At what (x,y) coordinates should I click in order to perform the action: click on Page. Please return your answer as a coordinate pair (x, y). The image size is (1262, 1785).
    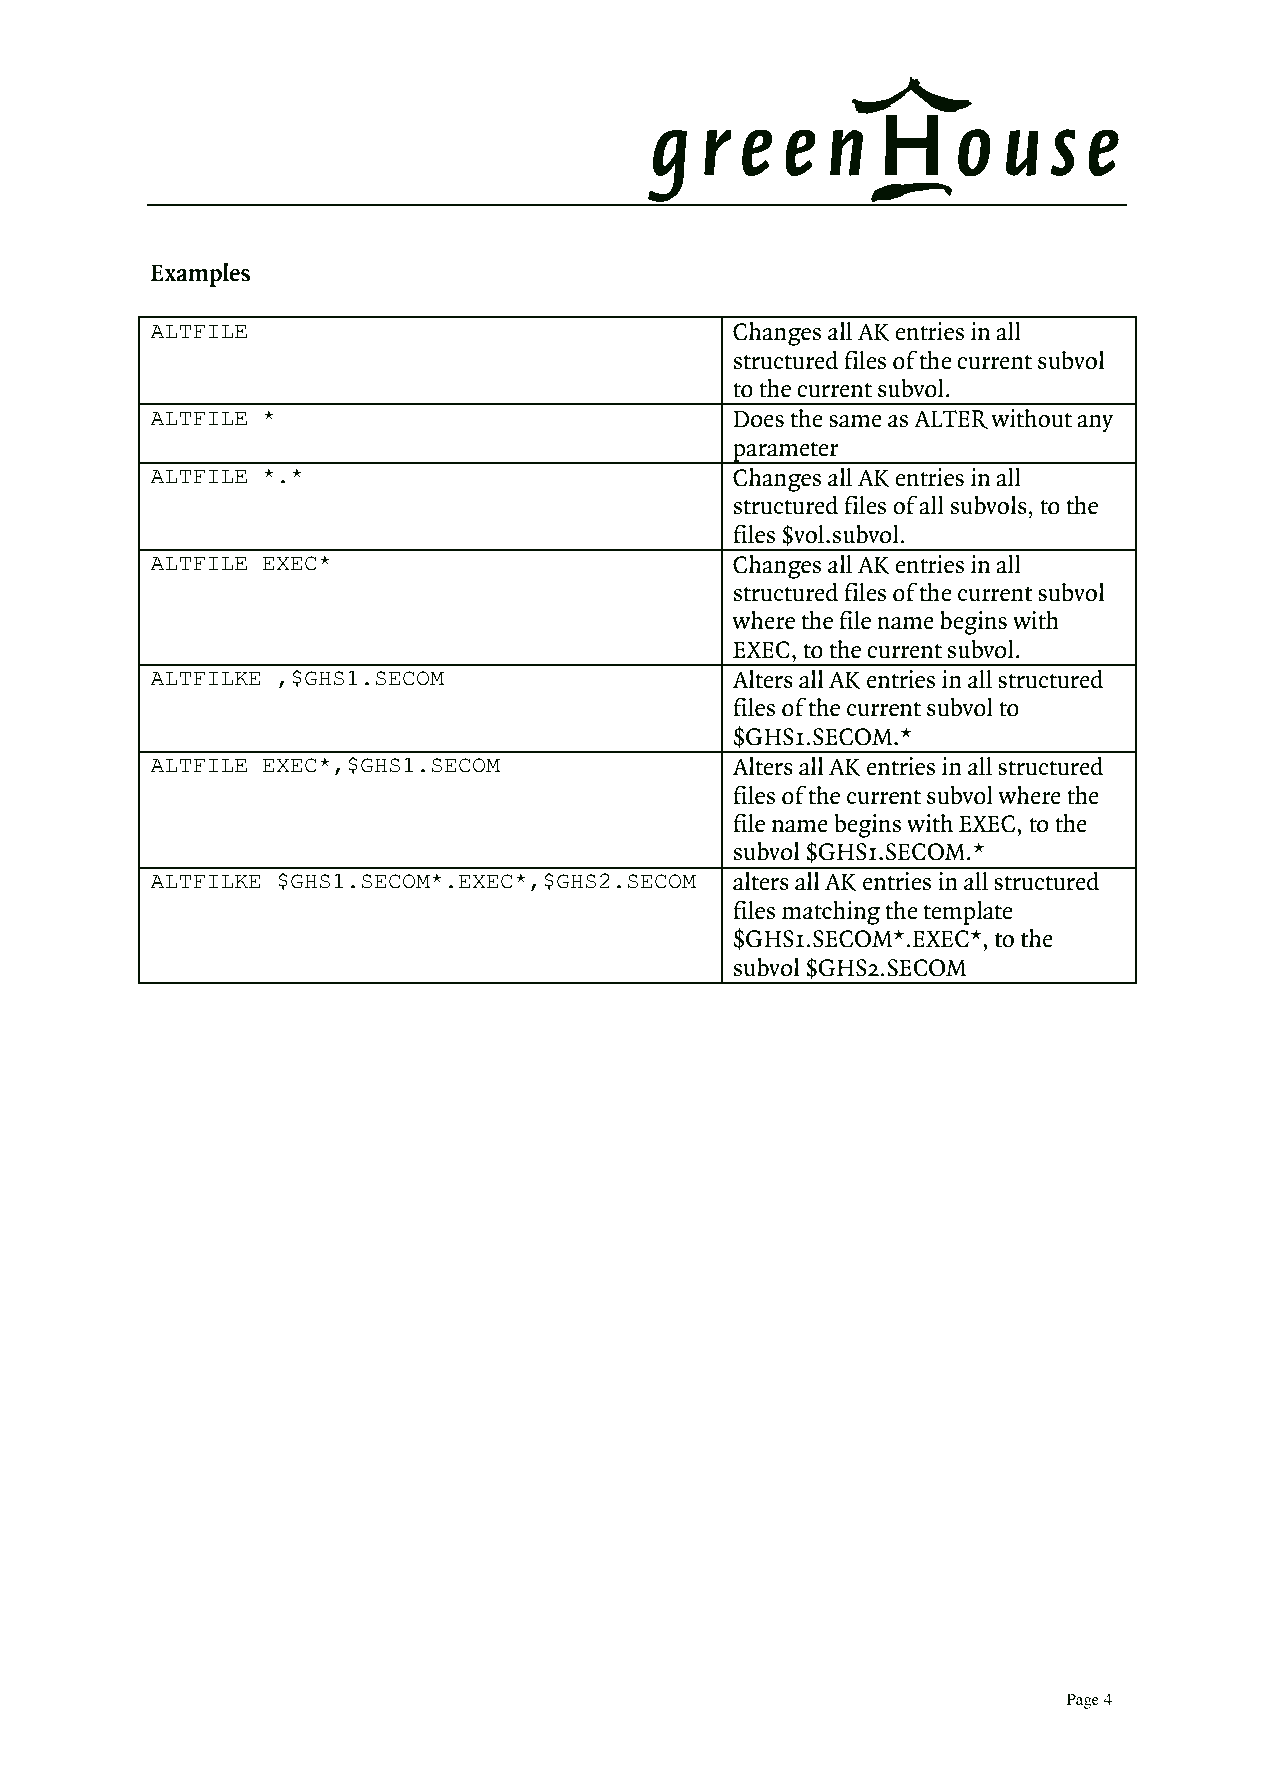
    Looking at the image, I should click on (1083, 1701).
